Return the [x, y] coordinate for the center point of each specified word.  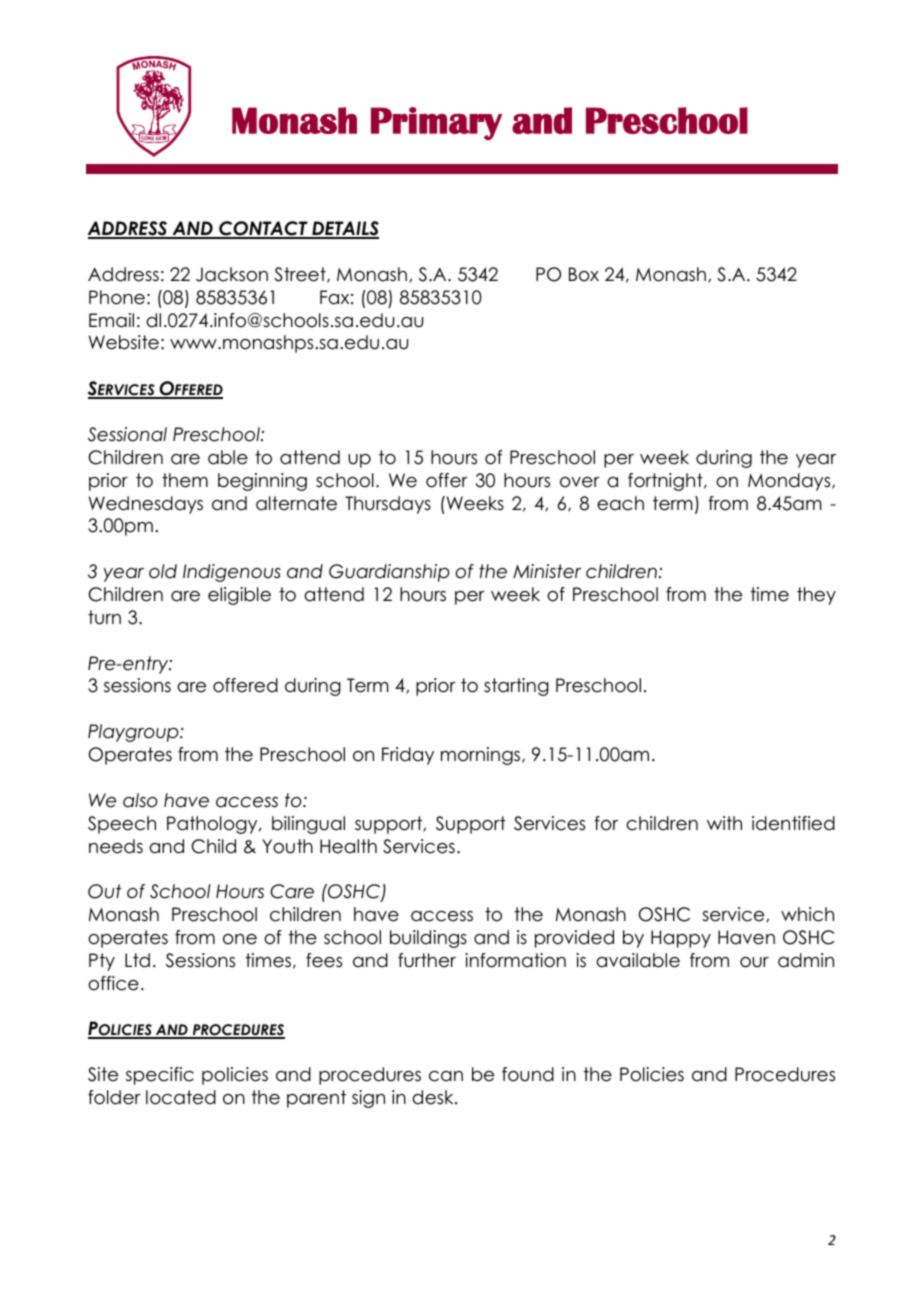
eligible [239, 596]
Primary [436, 124]
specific [160, 1076]
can [446, 1076]
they [816, 596]
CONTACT [263, 229]
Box [584, 274]
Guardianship [389, 573]
